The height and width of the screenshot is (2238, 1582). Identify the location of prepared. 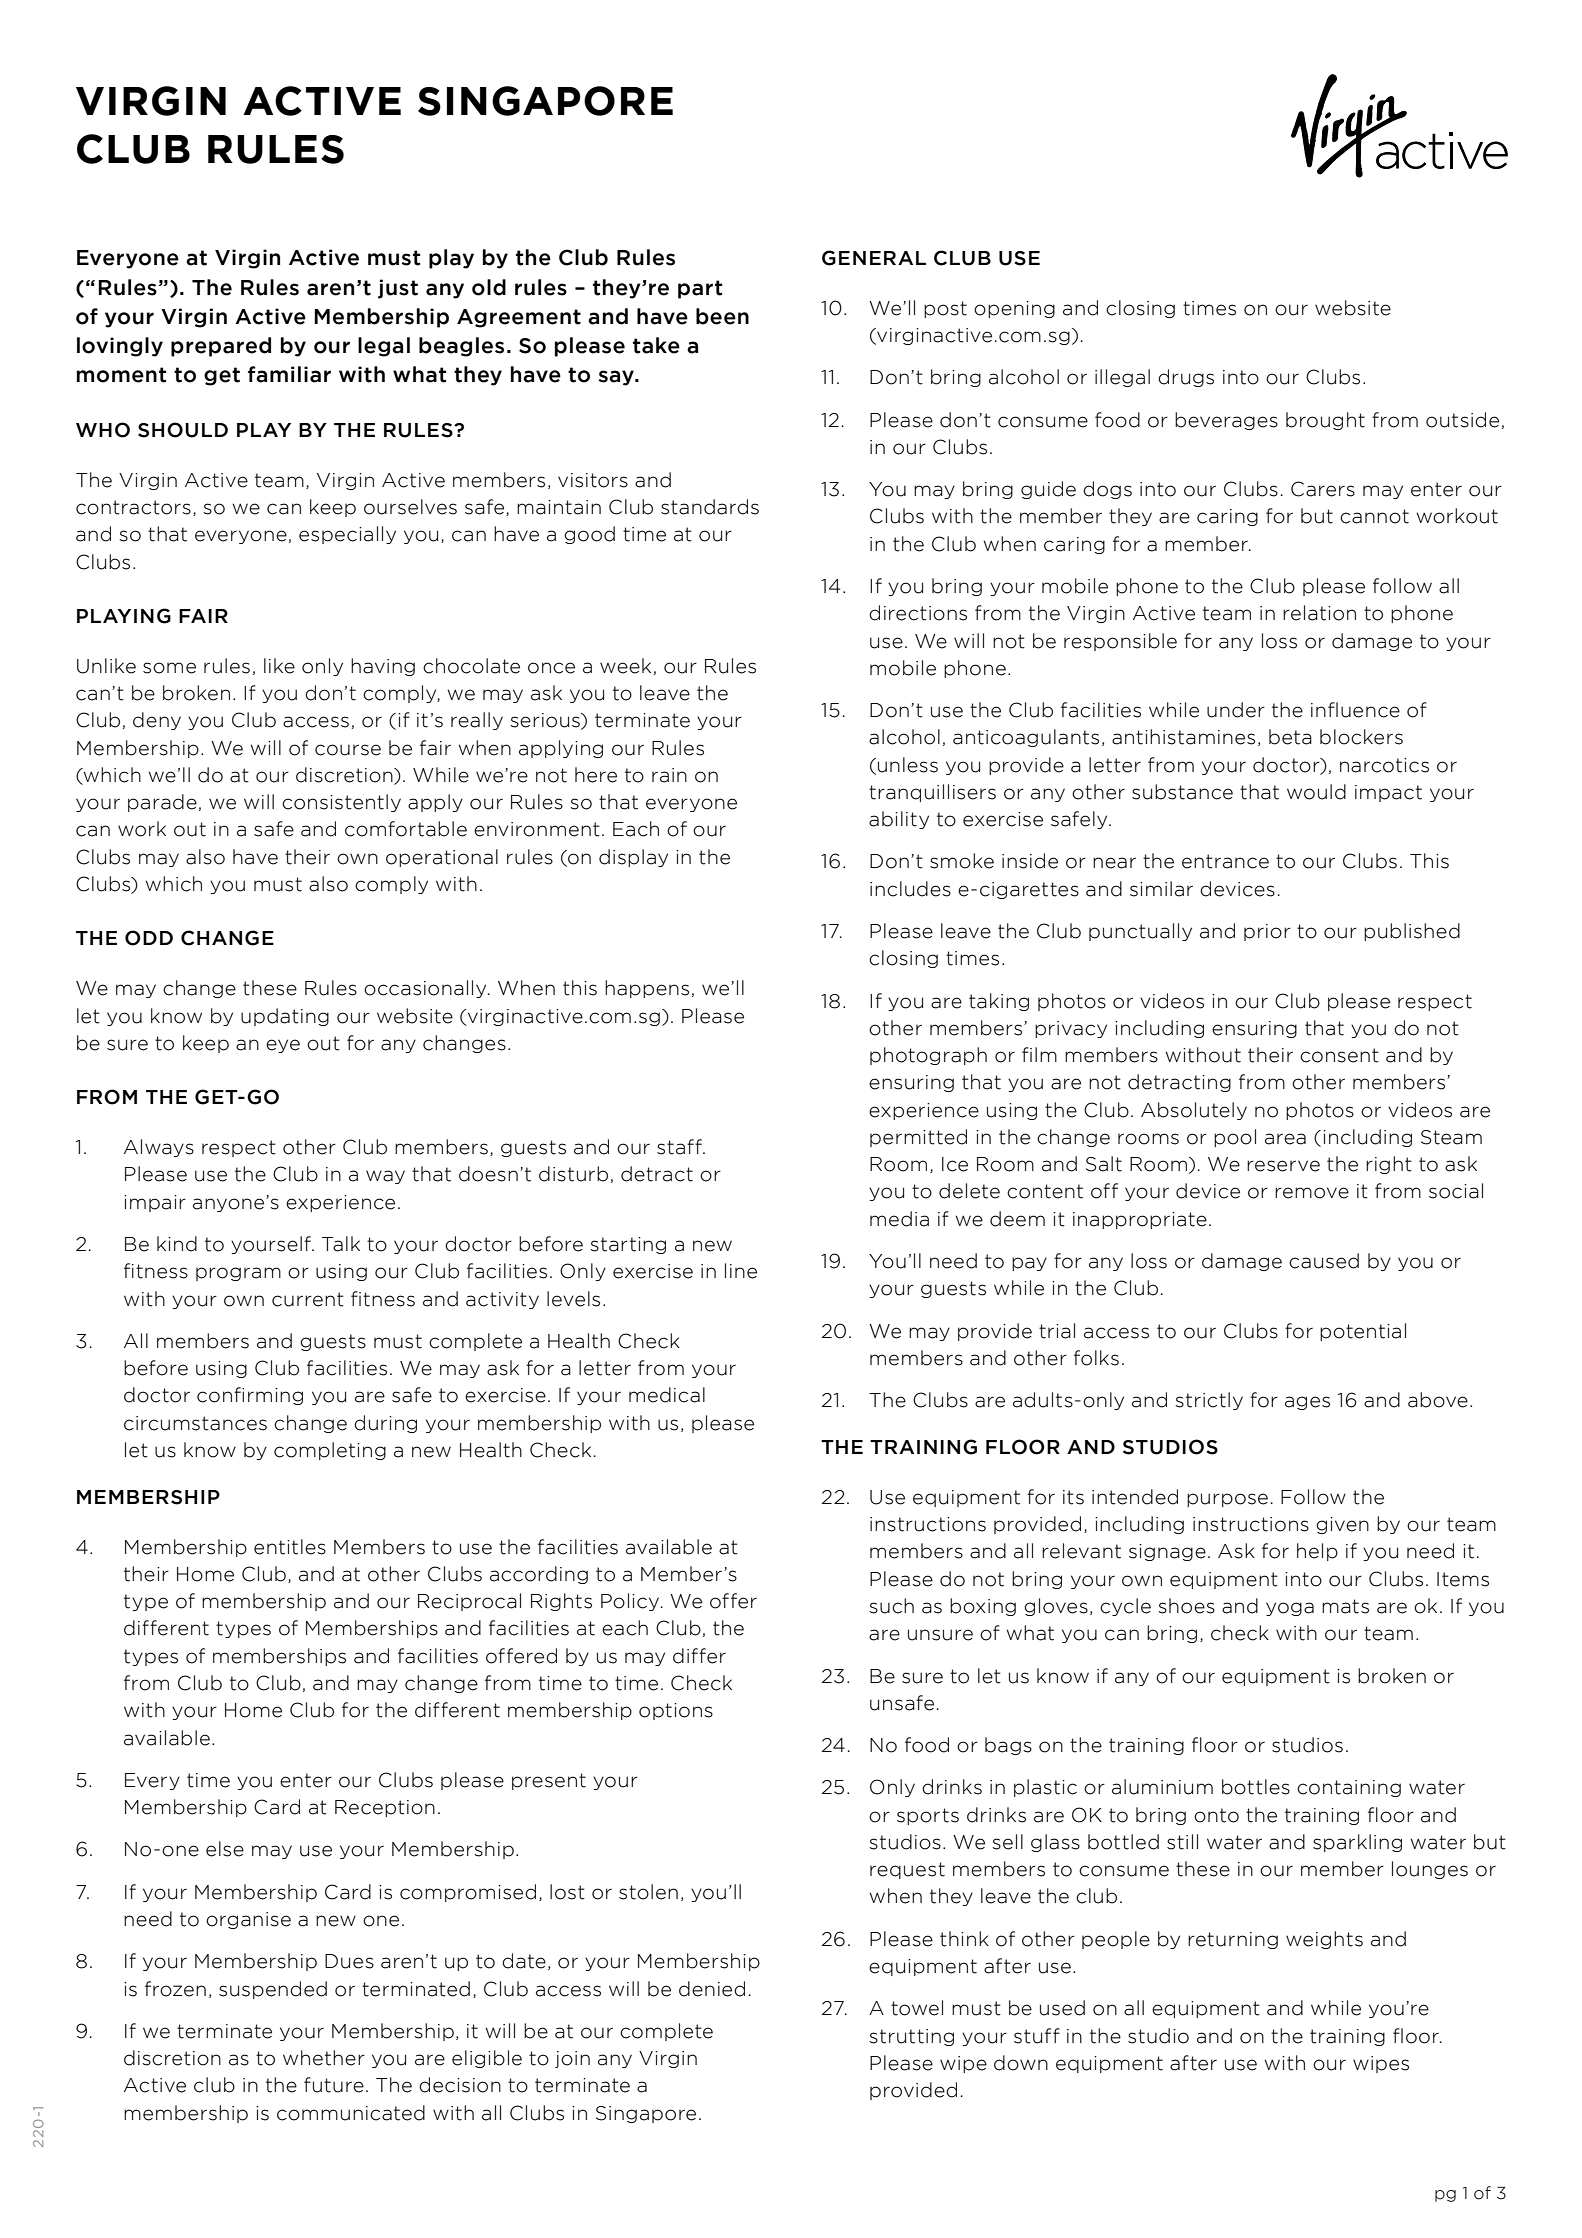
(221, 347).
